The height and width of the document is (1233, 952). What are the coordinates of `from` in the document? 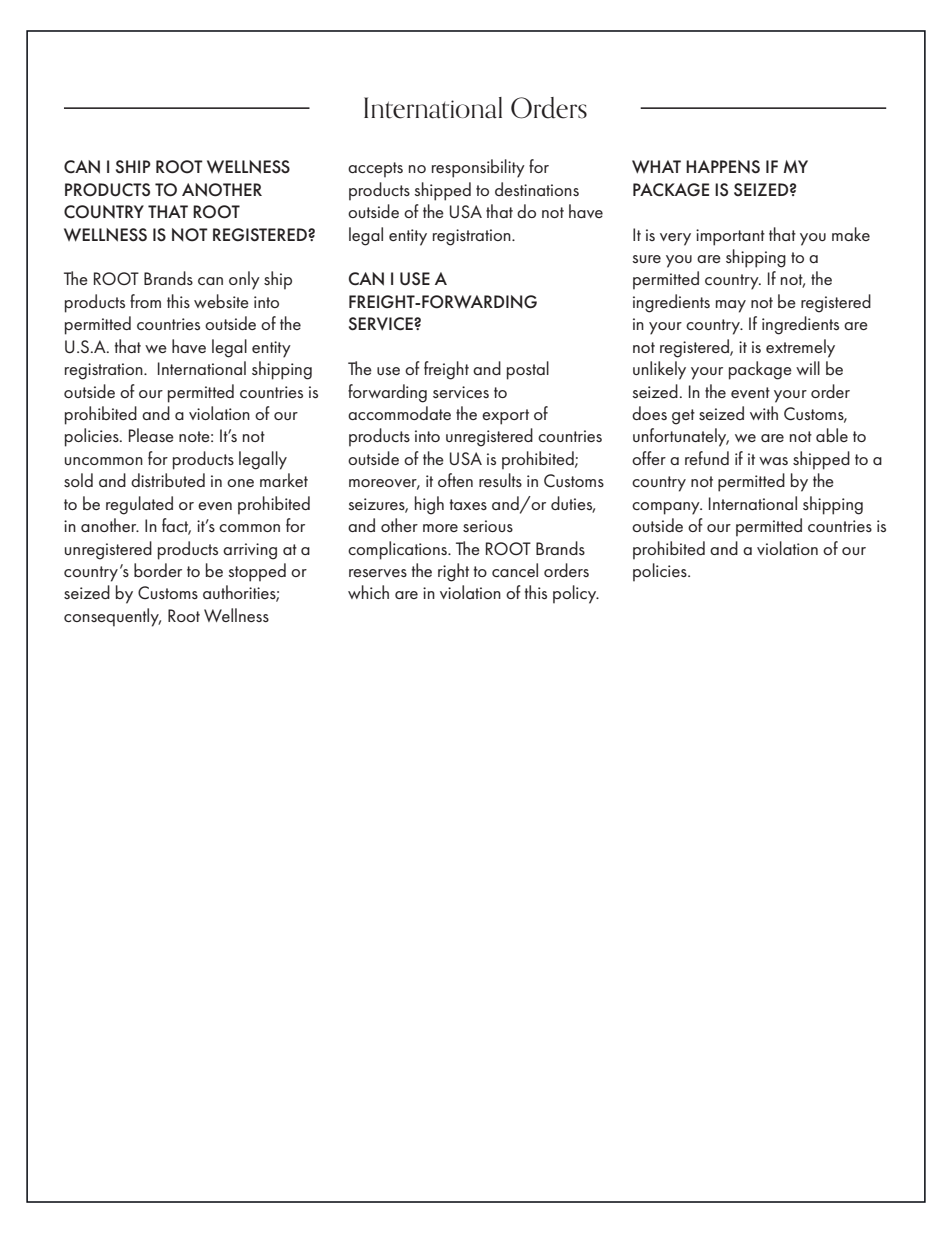 It's located at (145, 301).
